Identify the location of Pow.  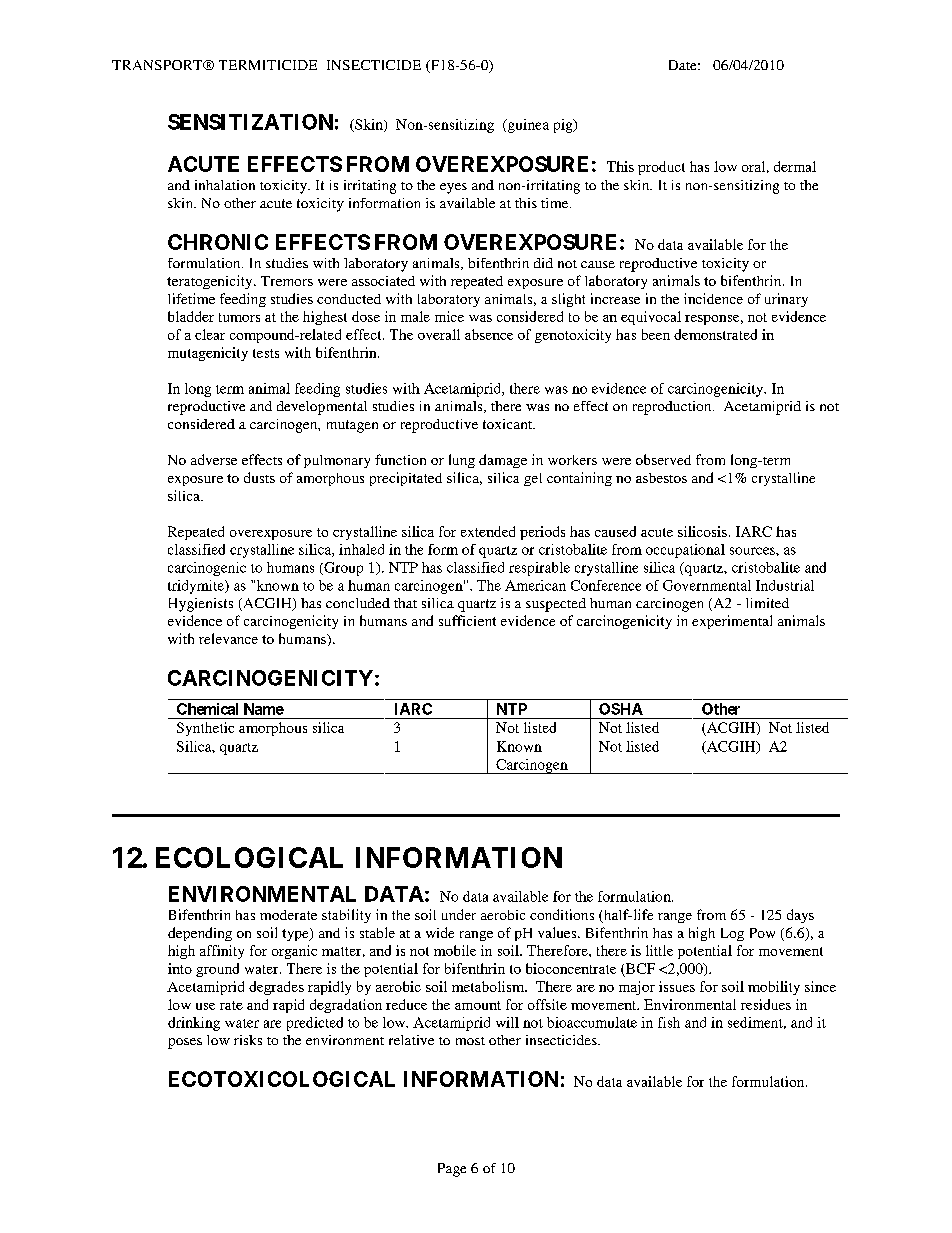
(762, 933).
